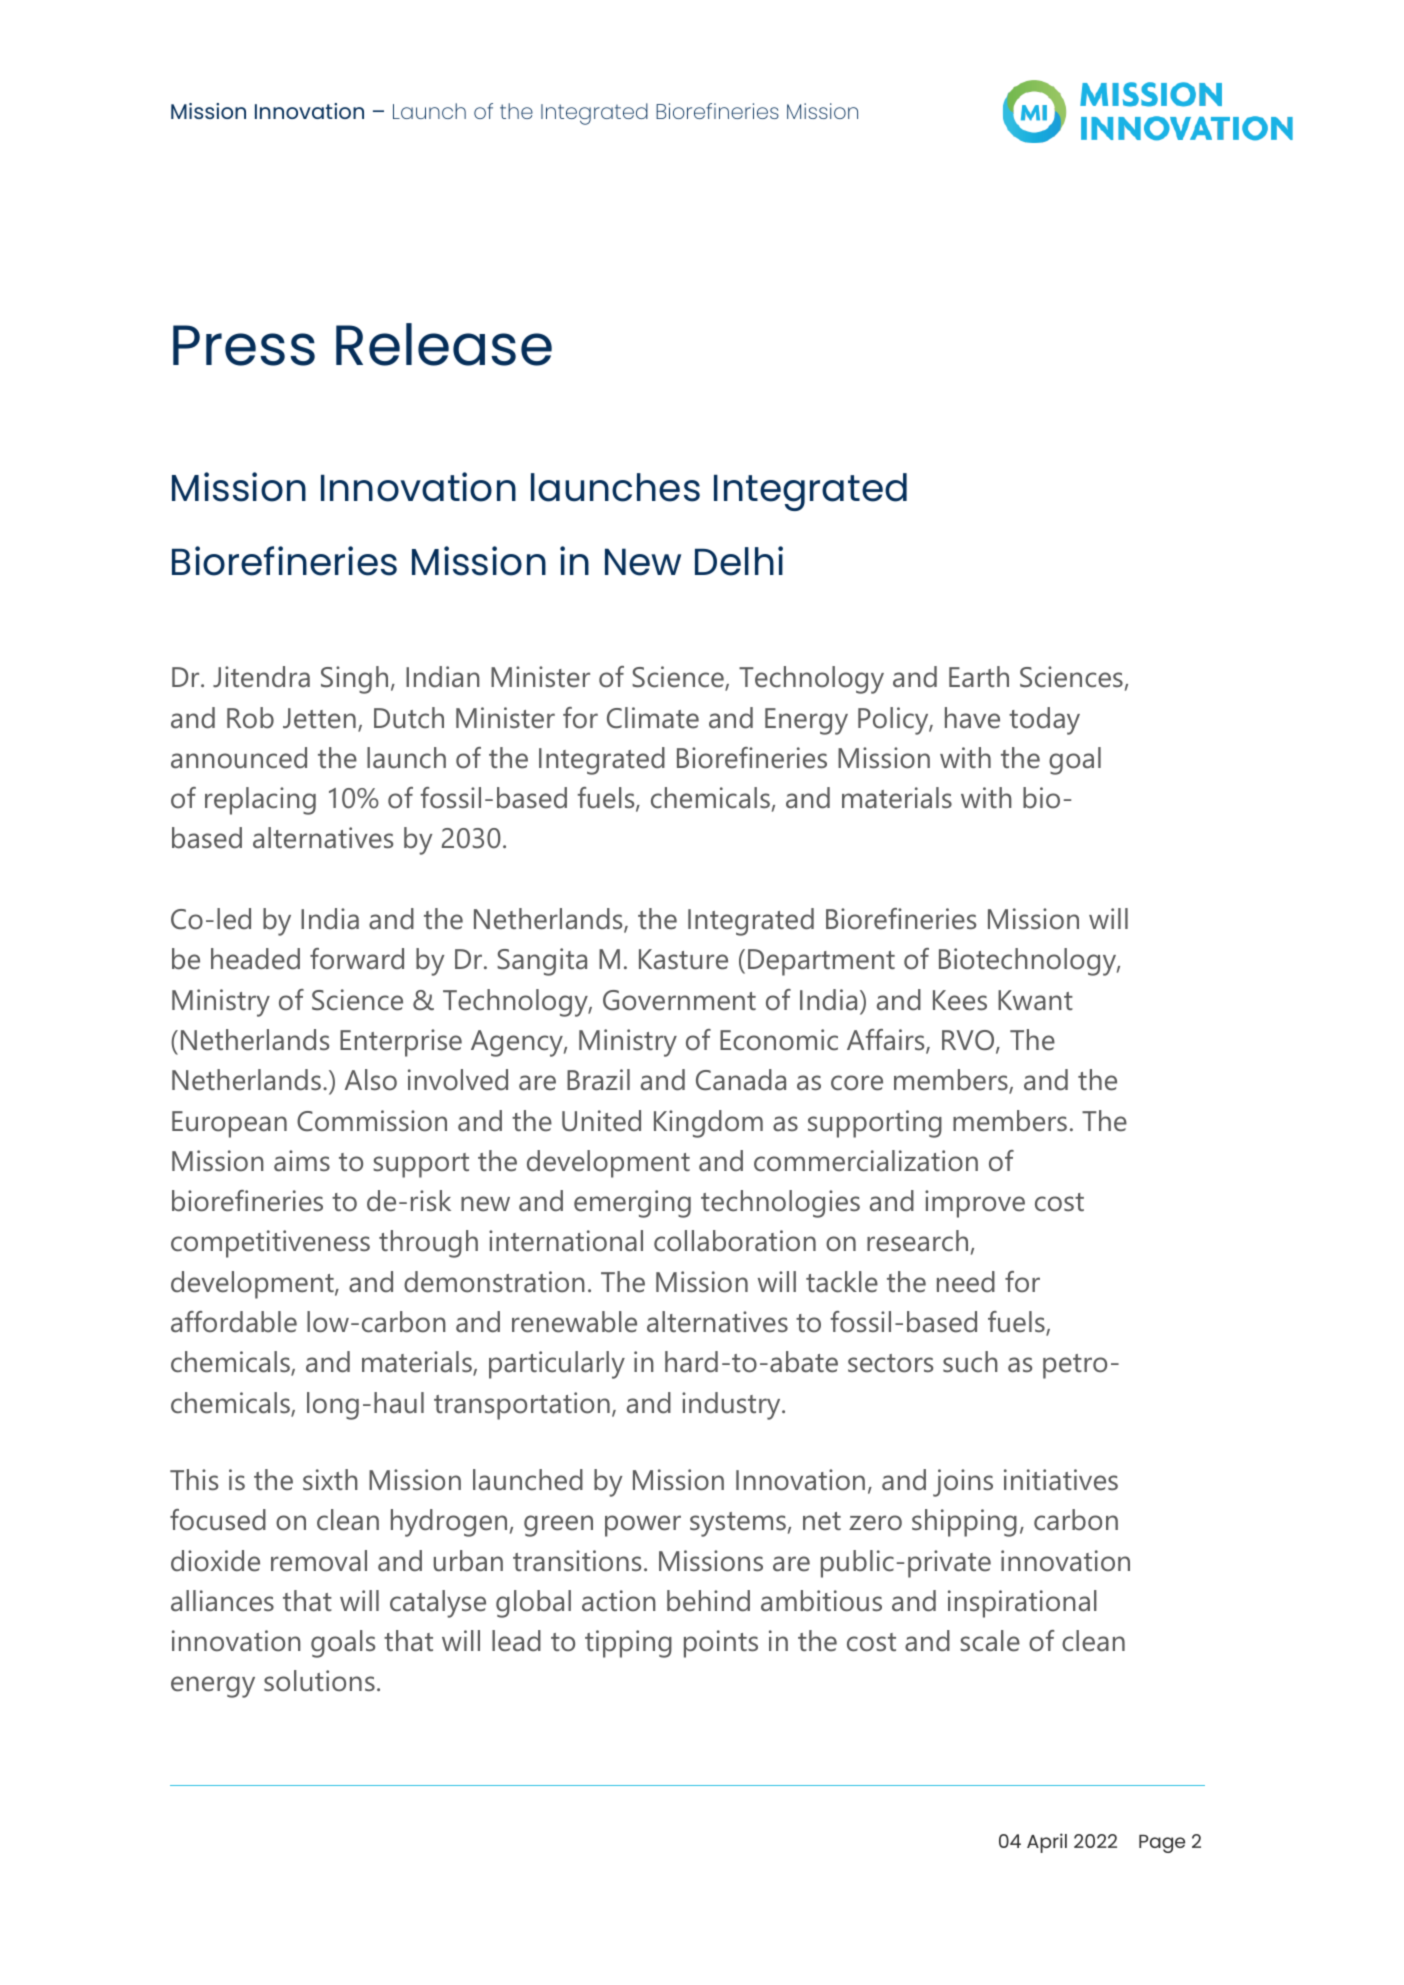  Describe the element at coordinates (330, 1479) in the document. I see `sixth` at that location.
